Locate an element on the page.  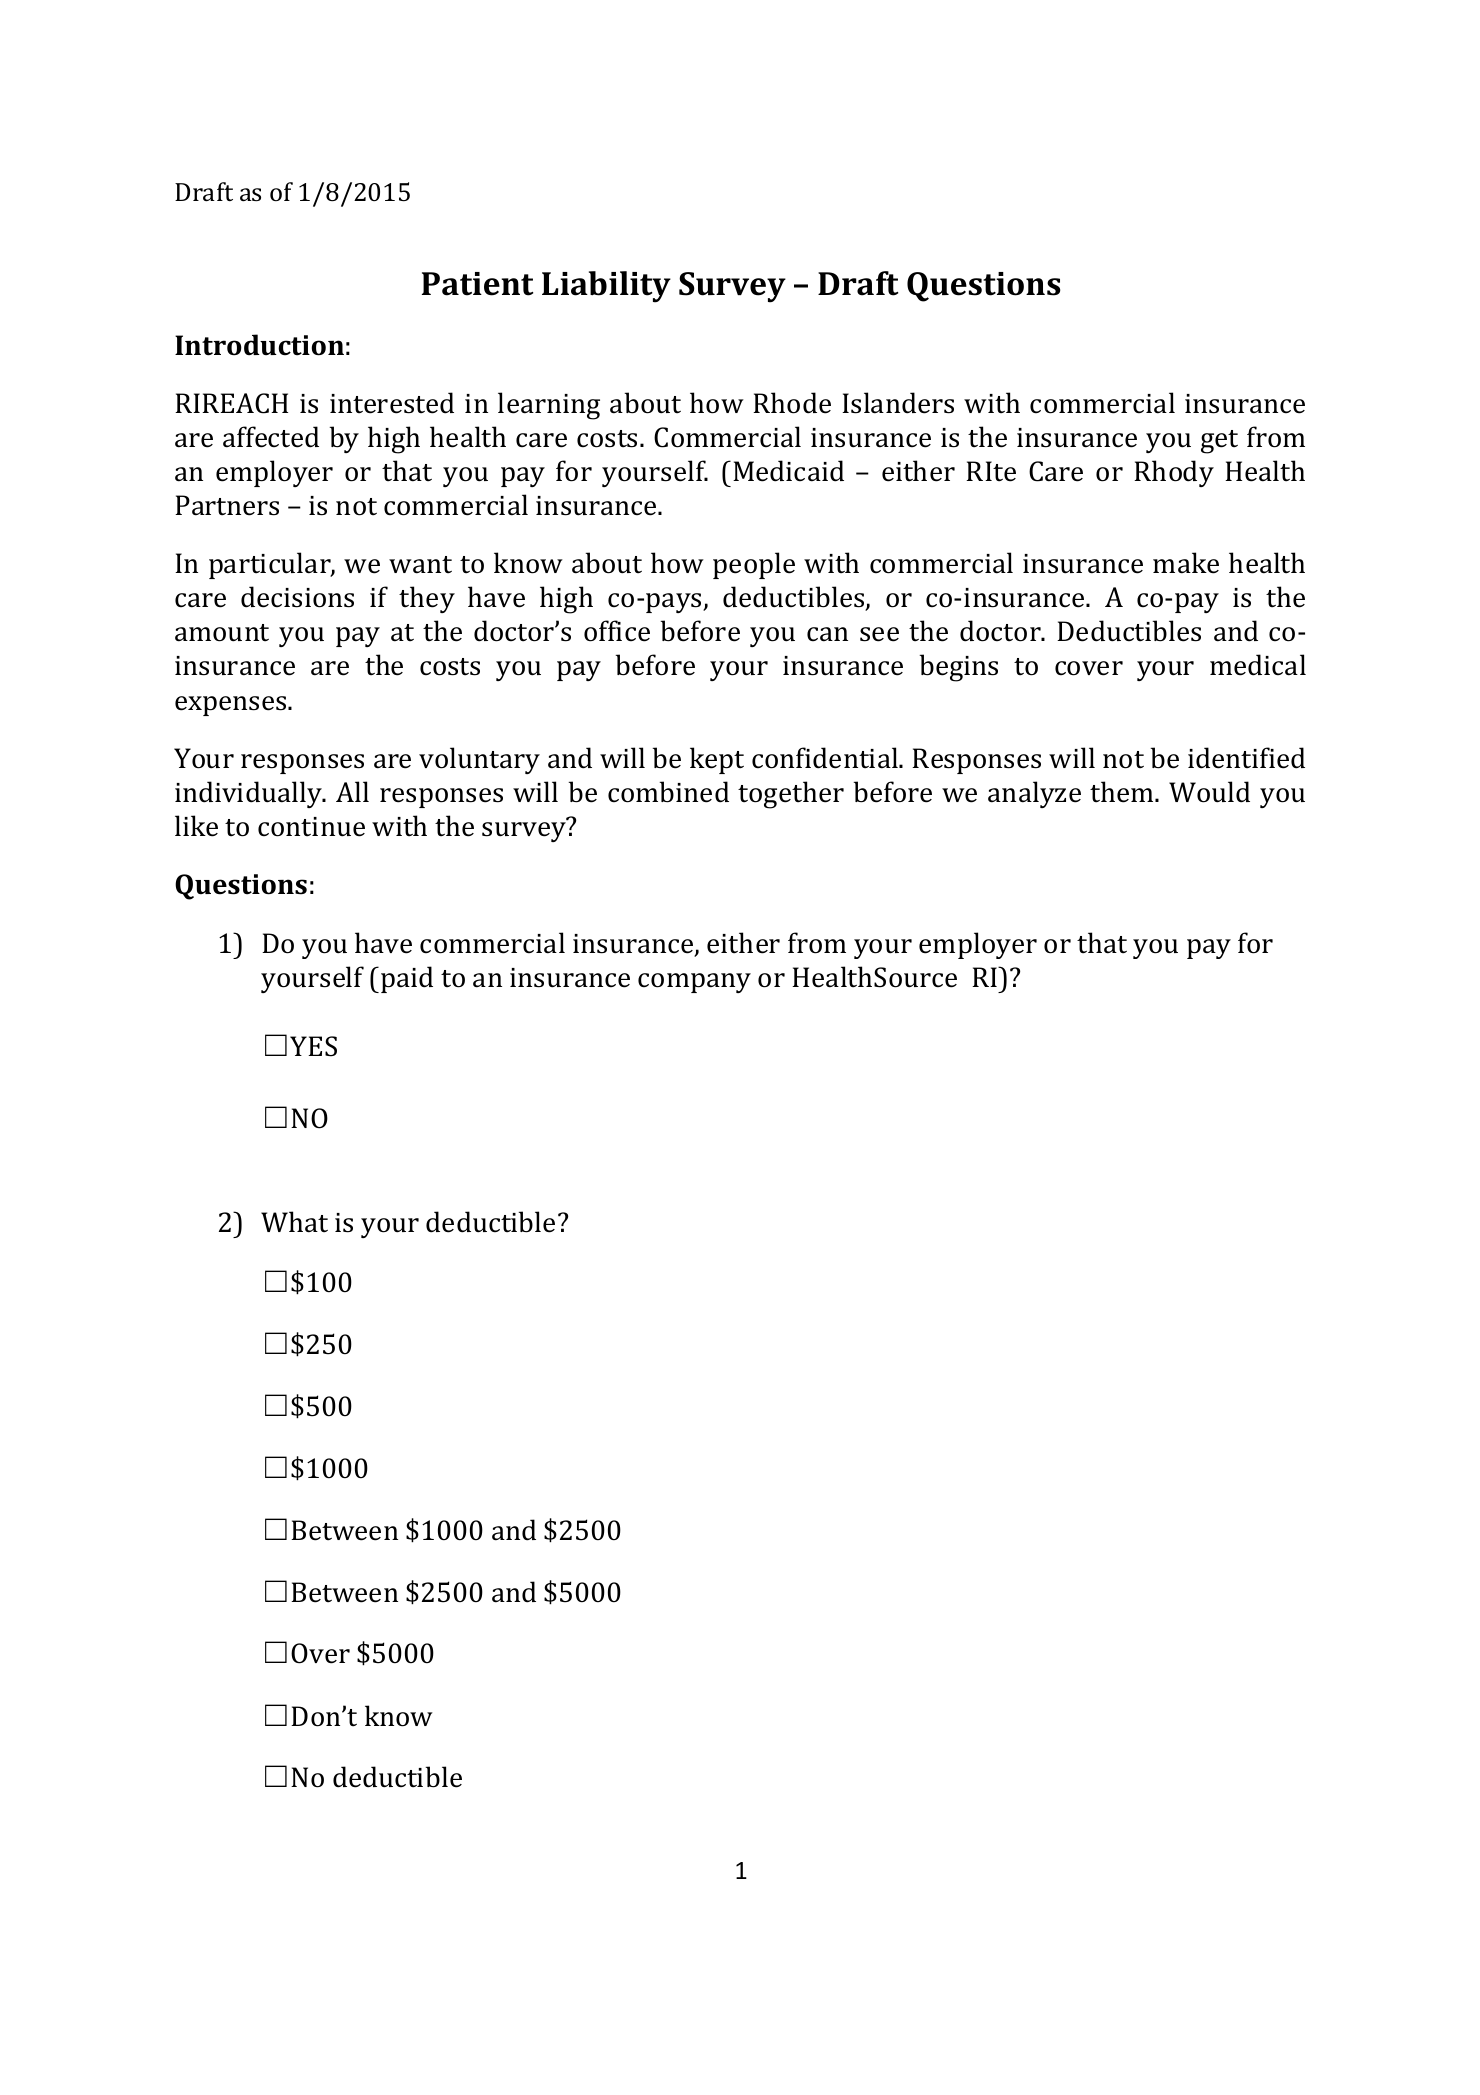
Medicaid is located at coordinates (788, 471).
